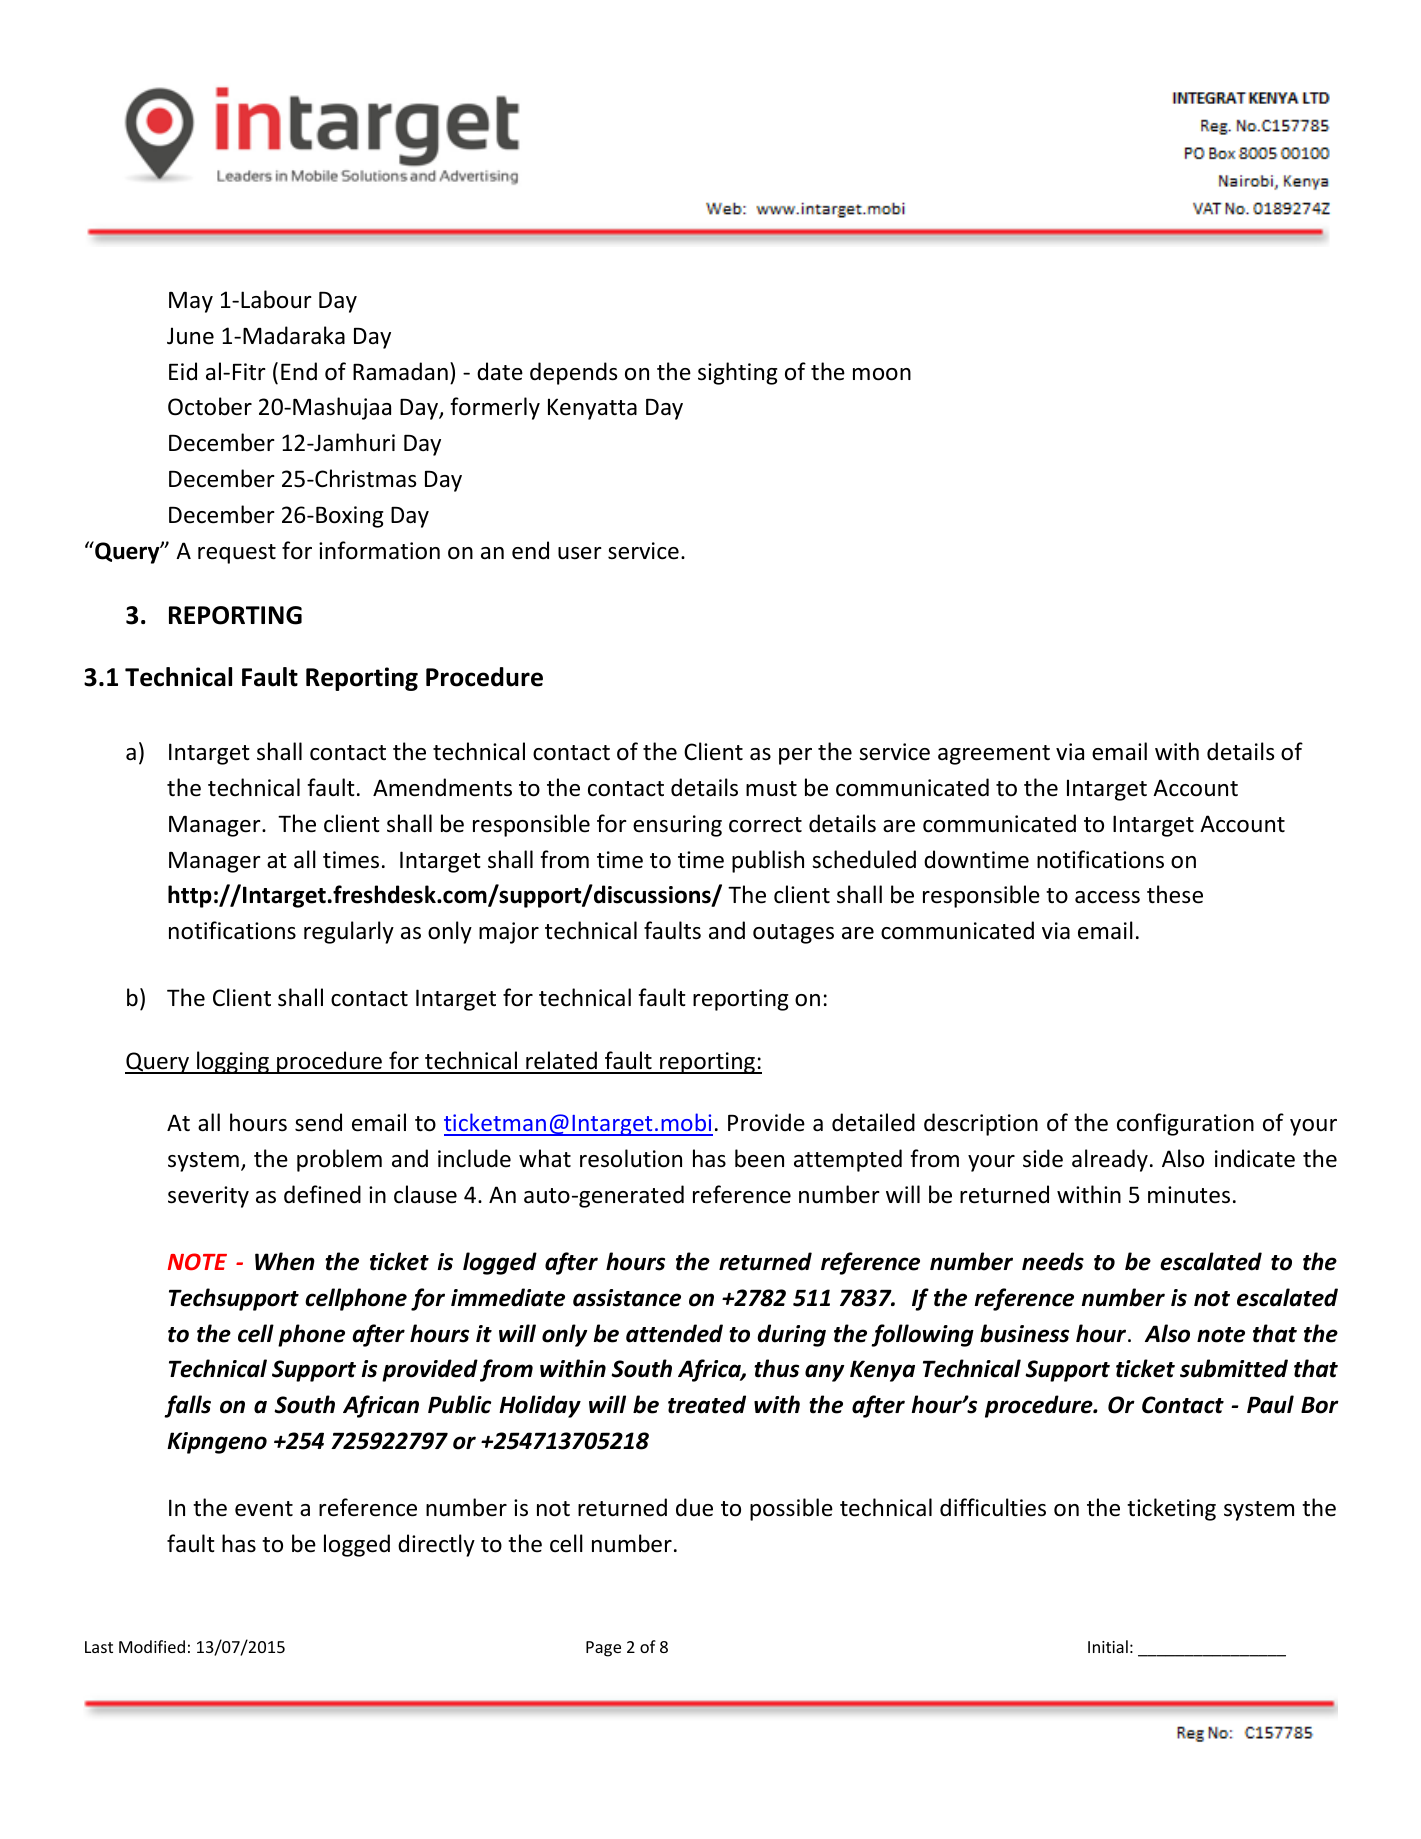 Image resolution: width=1421 pixels, height=1839 pixels. What do you see at coordinates (349, 932) in the page?
I see `regularly` at bounding box center [349, 932].
